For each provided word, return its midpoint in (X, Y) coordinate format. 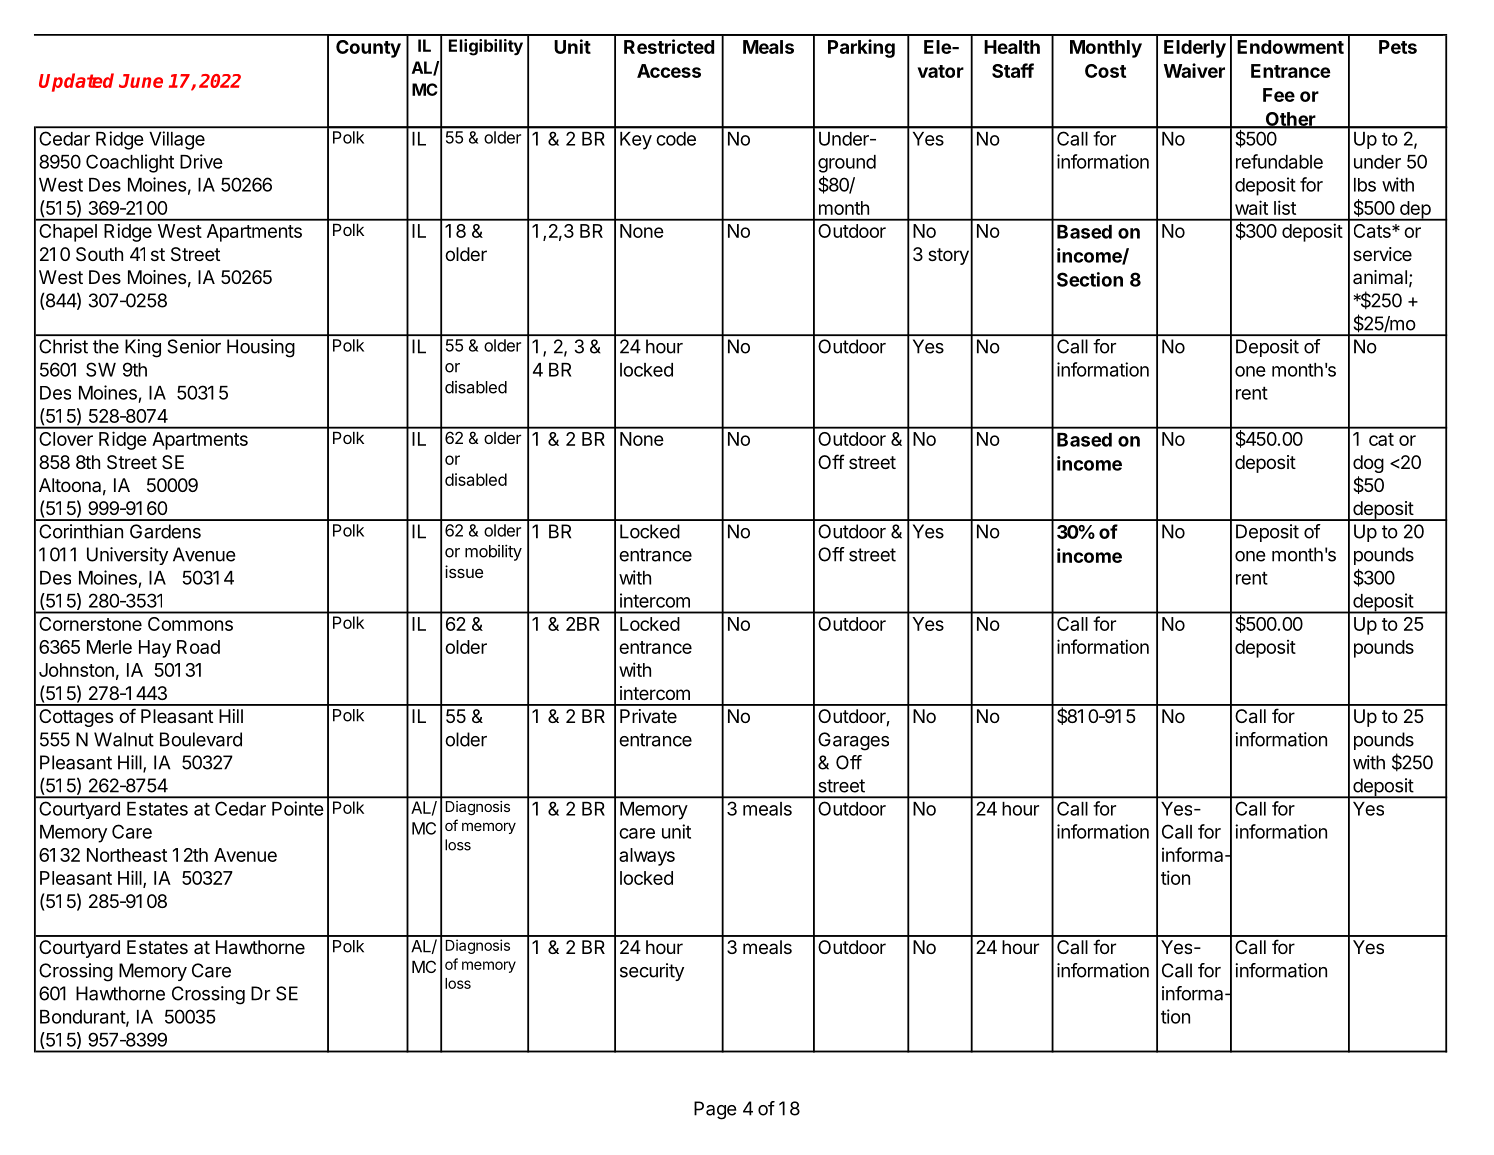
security (652, 972)
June (141, 81)
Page (715, 1110)
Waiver (1194, 70)
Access (669, 71)
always (647, 857)
